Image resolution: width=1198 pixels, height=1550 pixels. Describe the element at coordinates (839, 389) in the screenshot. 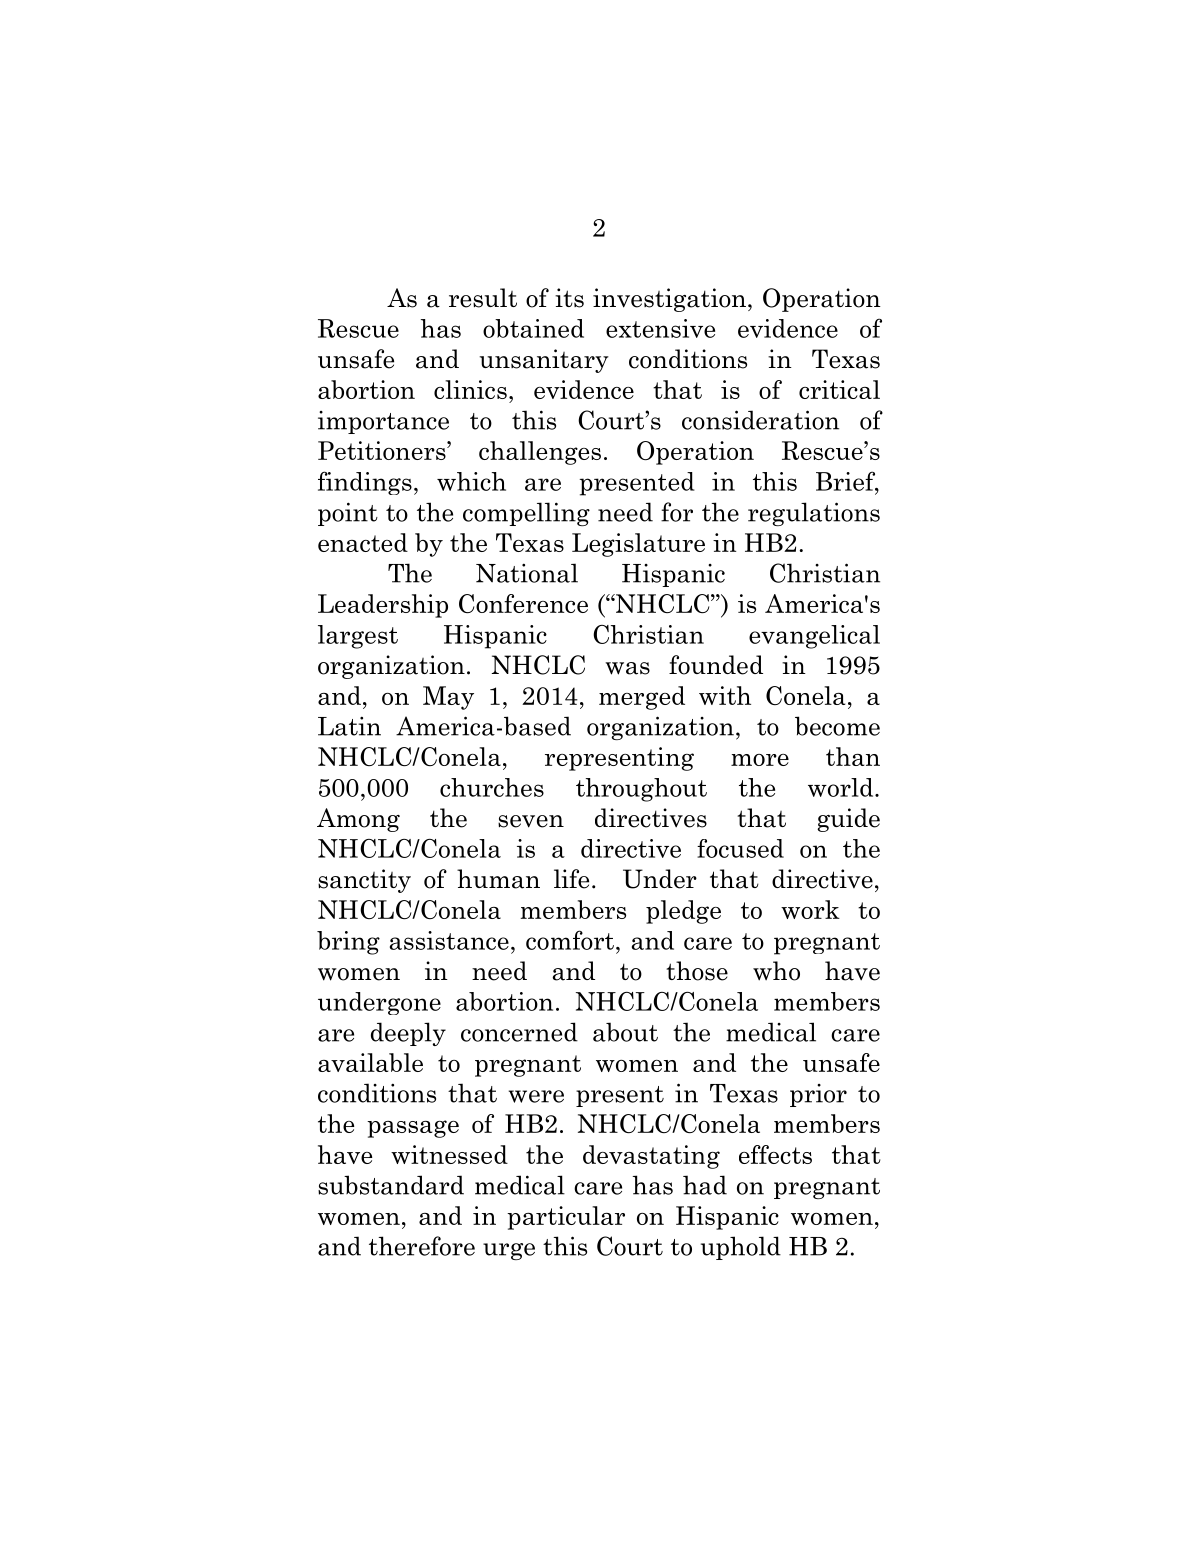

I see `critical` at that location.
